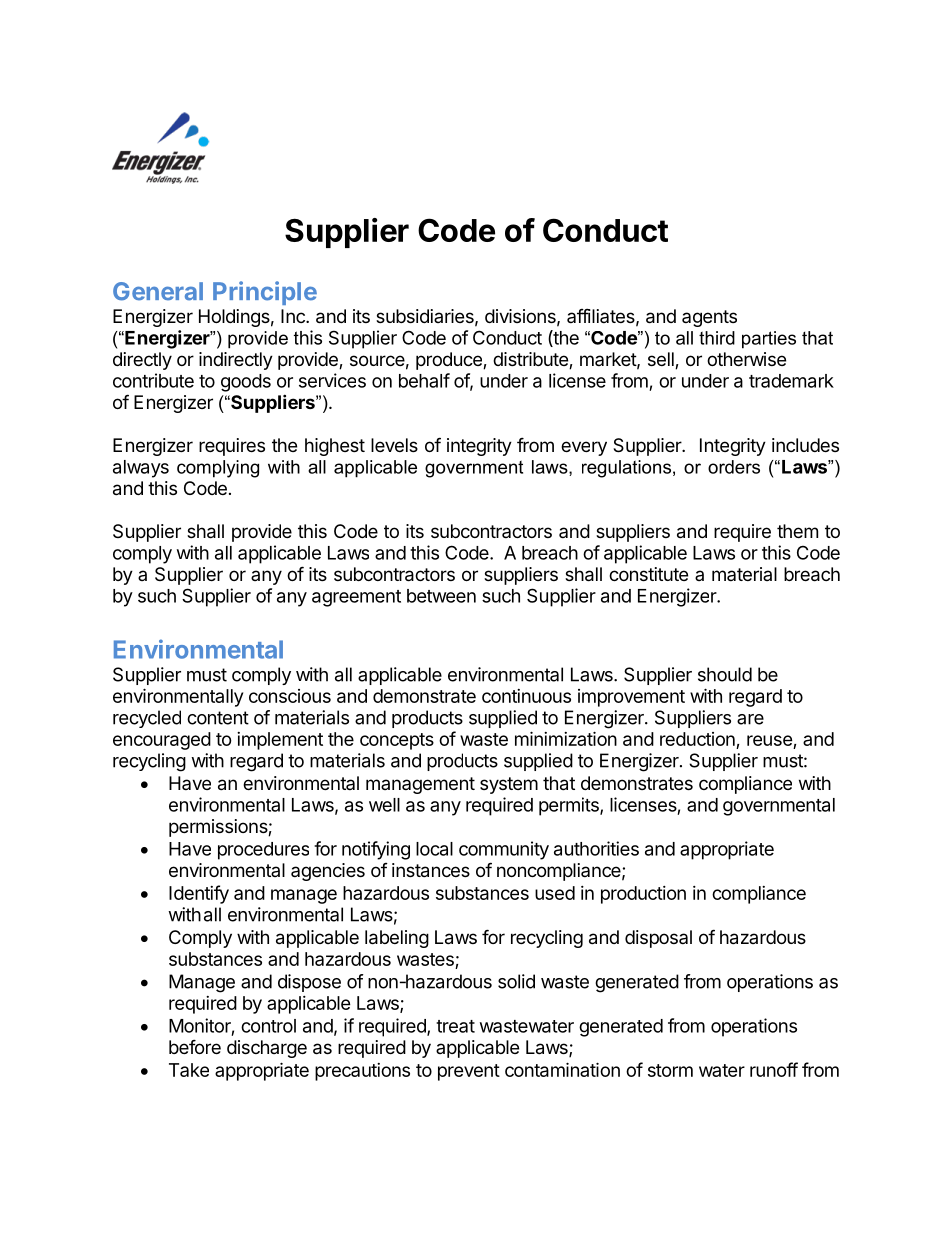  I want to click on agents, so click(709, 318).
